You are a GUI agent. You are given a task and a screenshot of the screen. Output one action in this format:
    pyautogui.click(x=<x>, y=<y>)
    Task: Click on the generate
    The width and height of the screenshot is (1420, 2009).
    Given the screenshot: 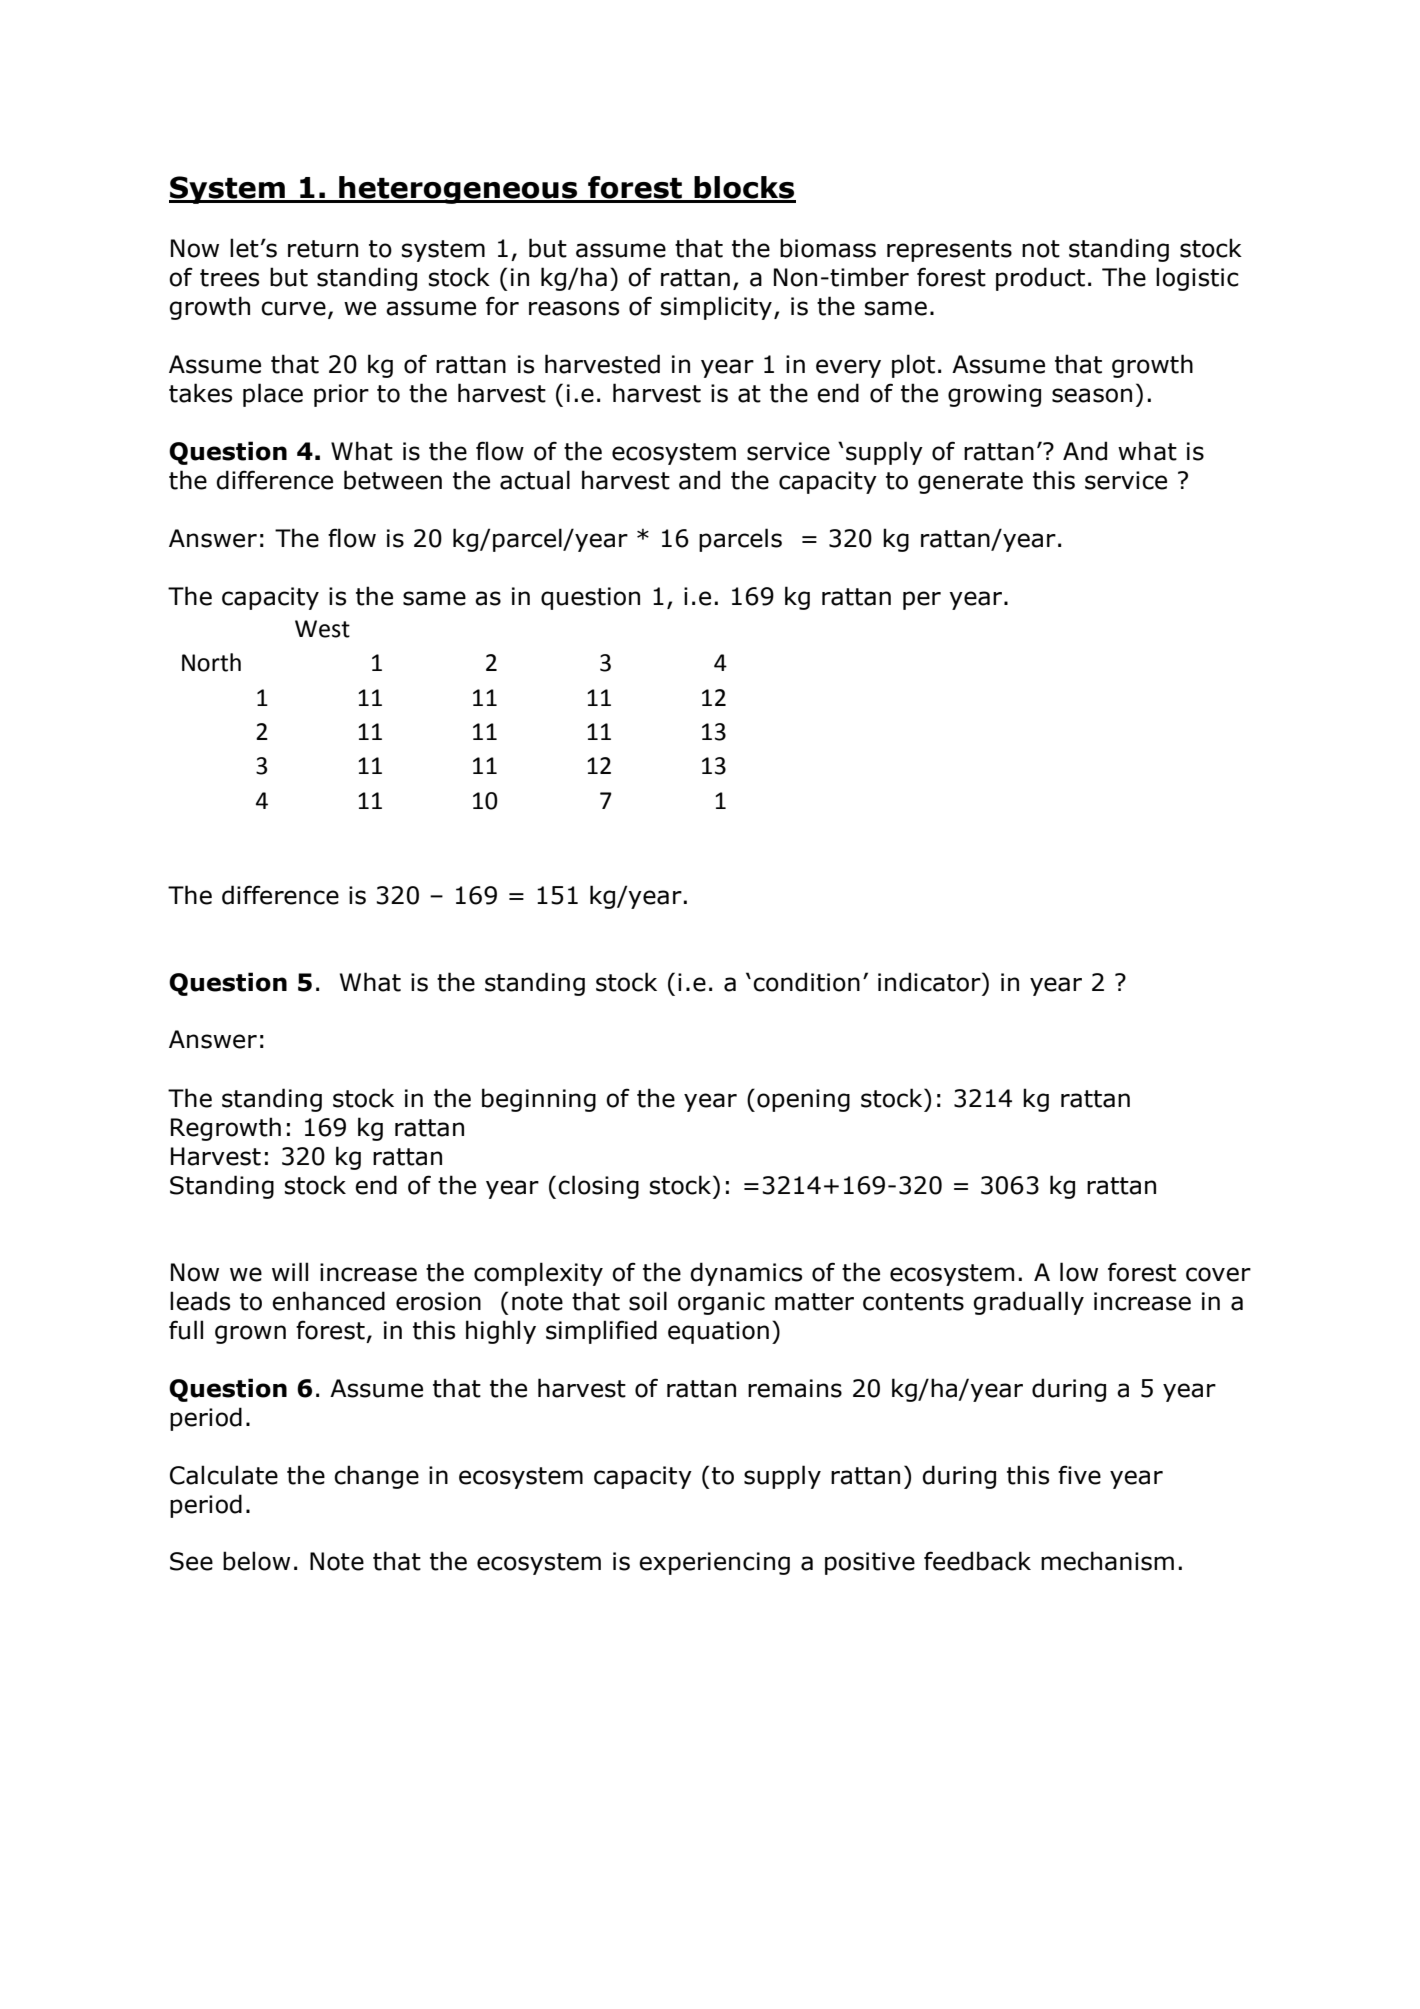 What is the action you would take?
    pyautogui.click(x=970, y=483)
